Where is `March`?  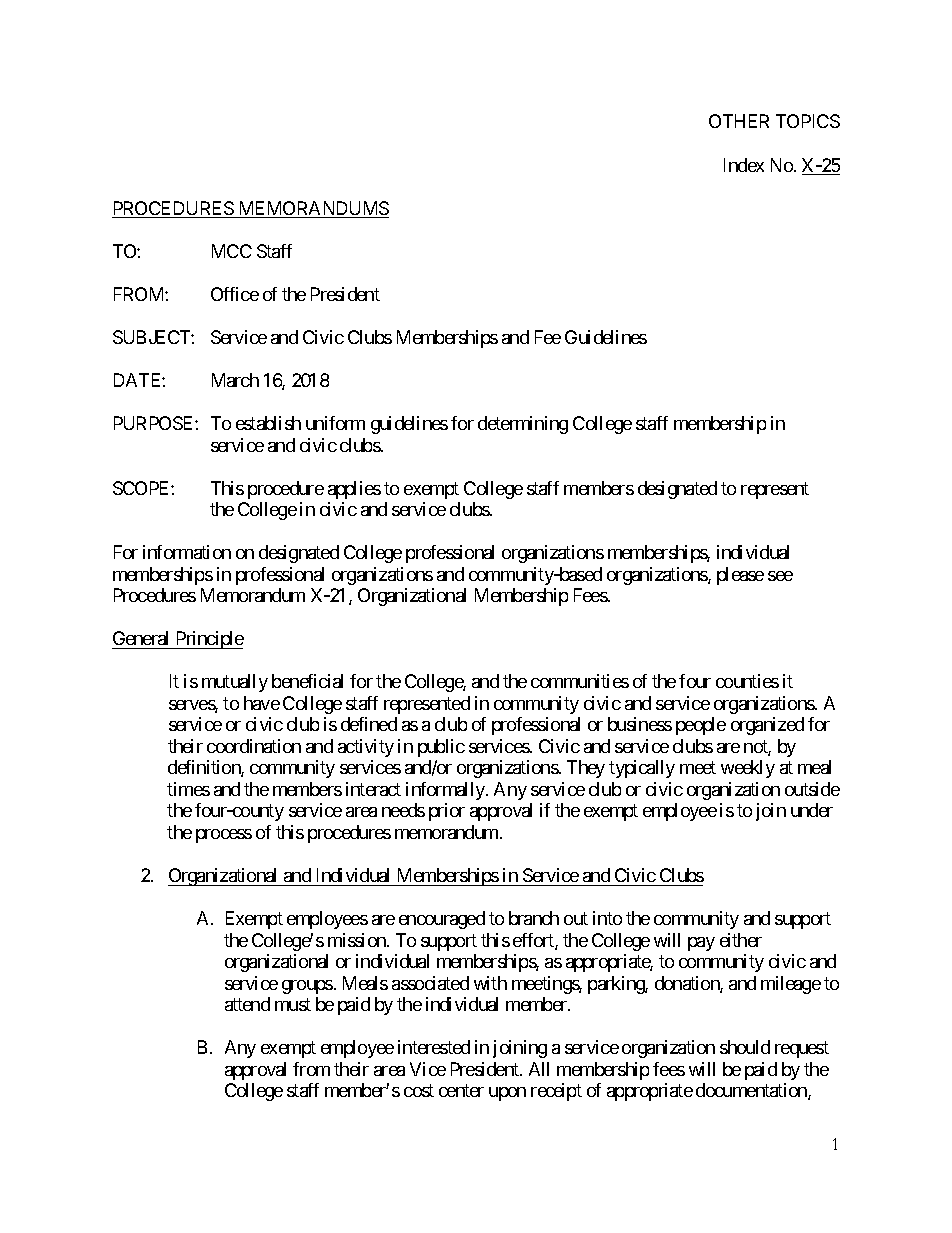 March is located at coordinates (235, 380).
